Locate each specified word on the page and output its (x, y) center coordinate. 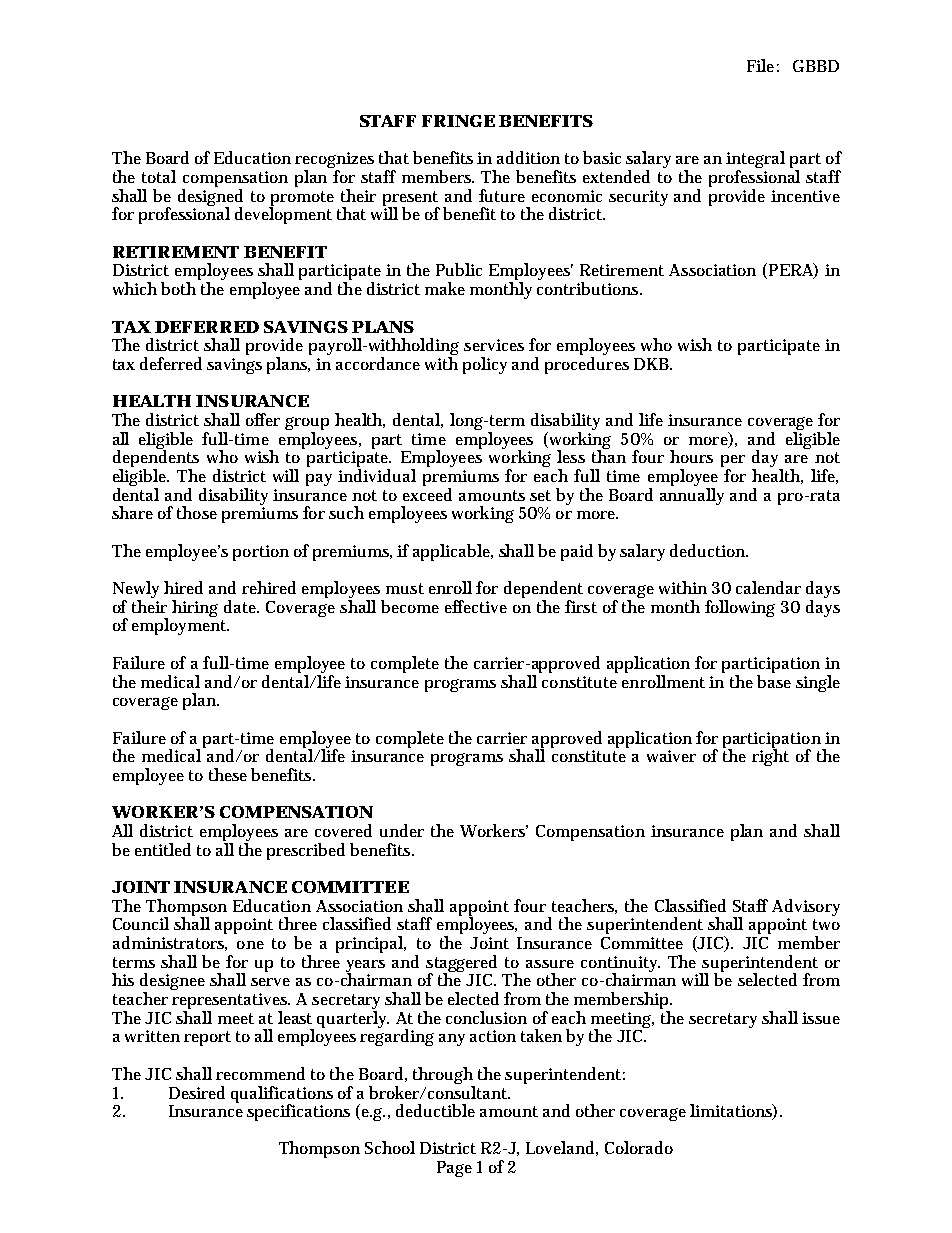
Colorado (639, 1147)
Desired (197, 1092)
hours (691, 456)
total (159, 176)
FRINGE (458, 121)
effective (476, 606)
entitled (163, 849)
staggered (461, 965)
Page (454, 1169)
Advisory (806, 909)
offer (263, 419)
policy (485, 365)
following (740, 608)
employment (180, 625)
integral (755, 161)
